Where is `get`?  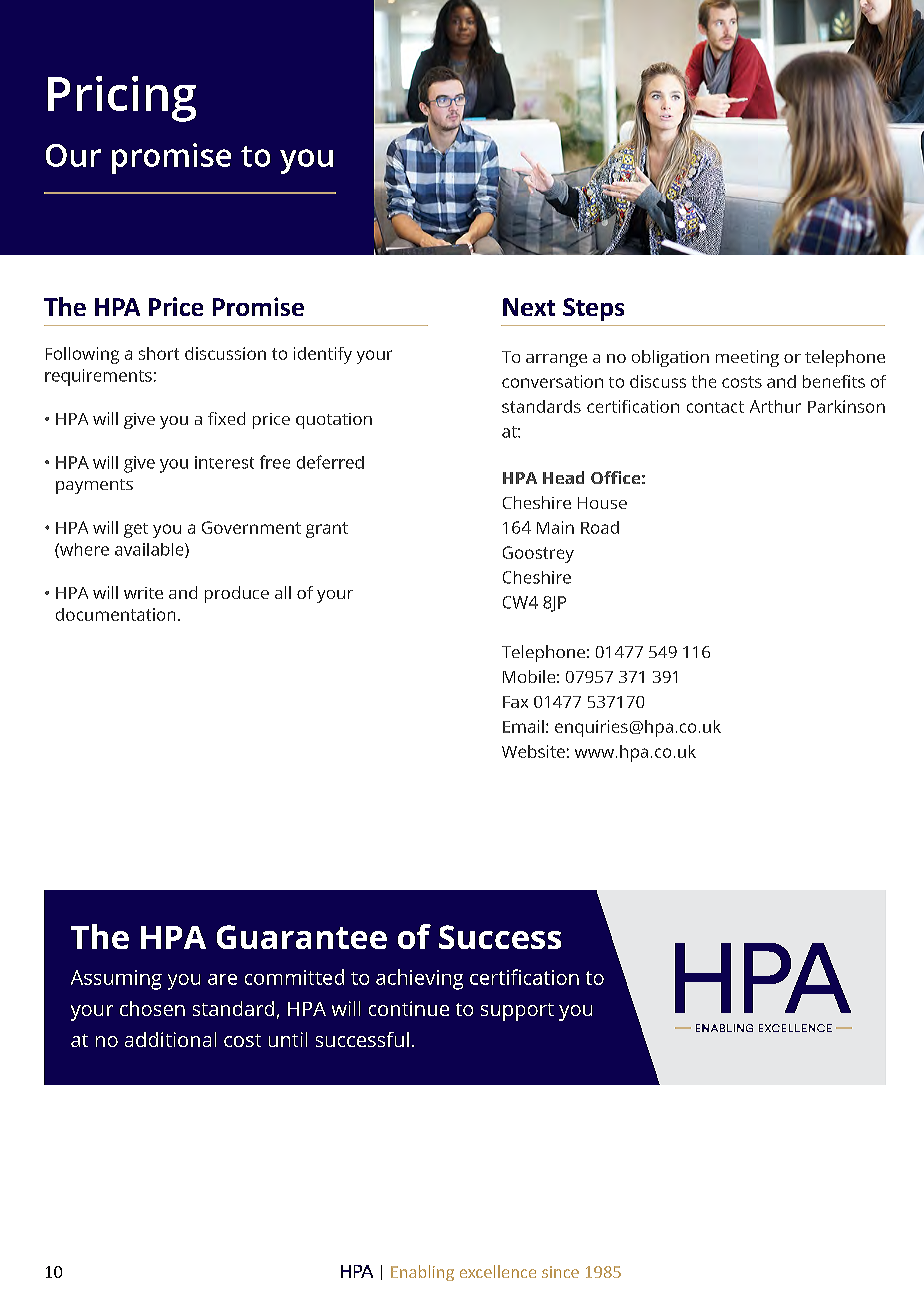
get is located at coordinates (136, 530).
